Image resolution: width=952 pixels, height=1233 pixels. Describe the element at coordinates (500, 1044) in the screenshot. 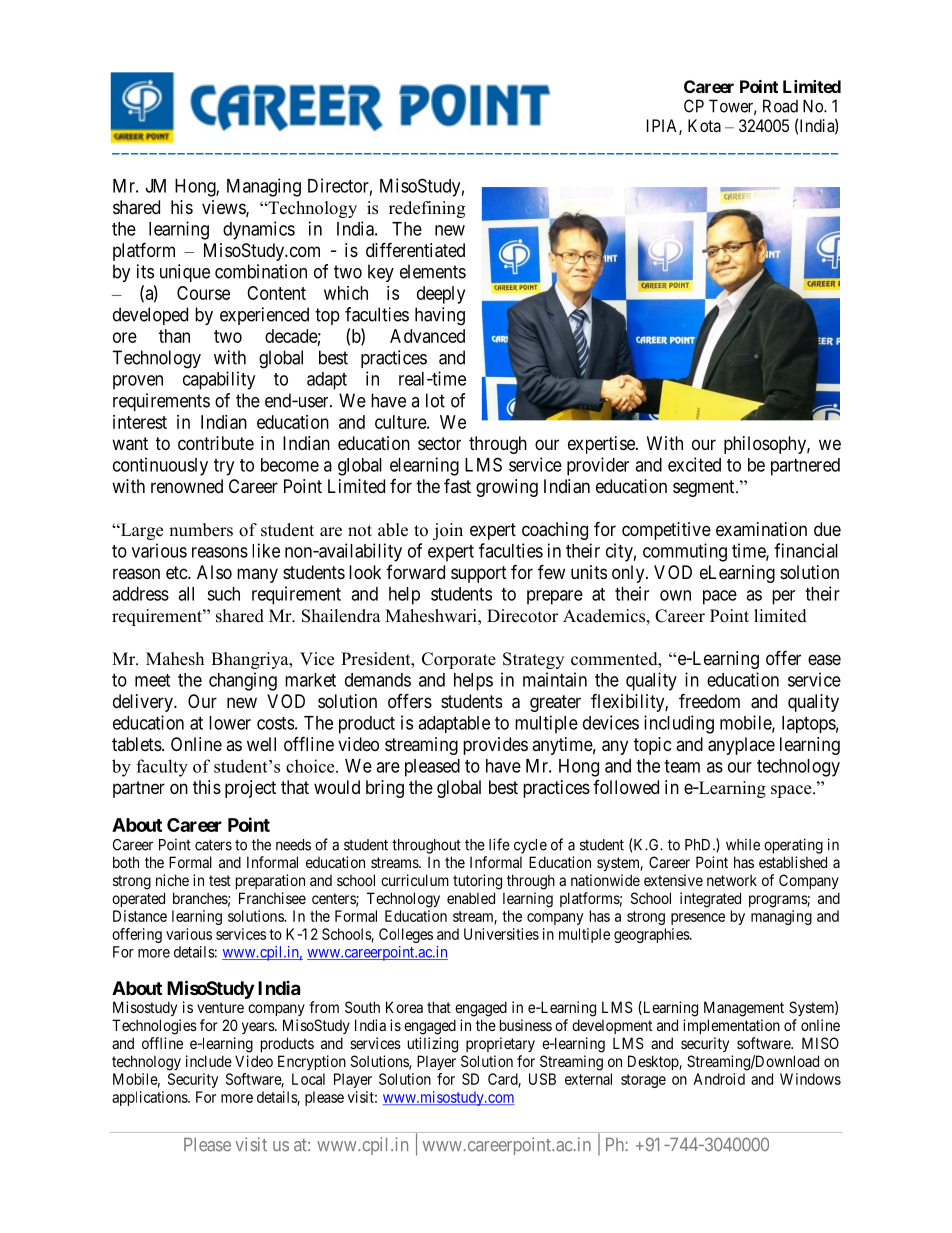

I see `proprietary` at that location.
